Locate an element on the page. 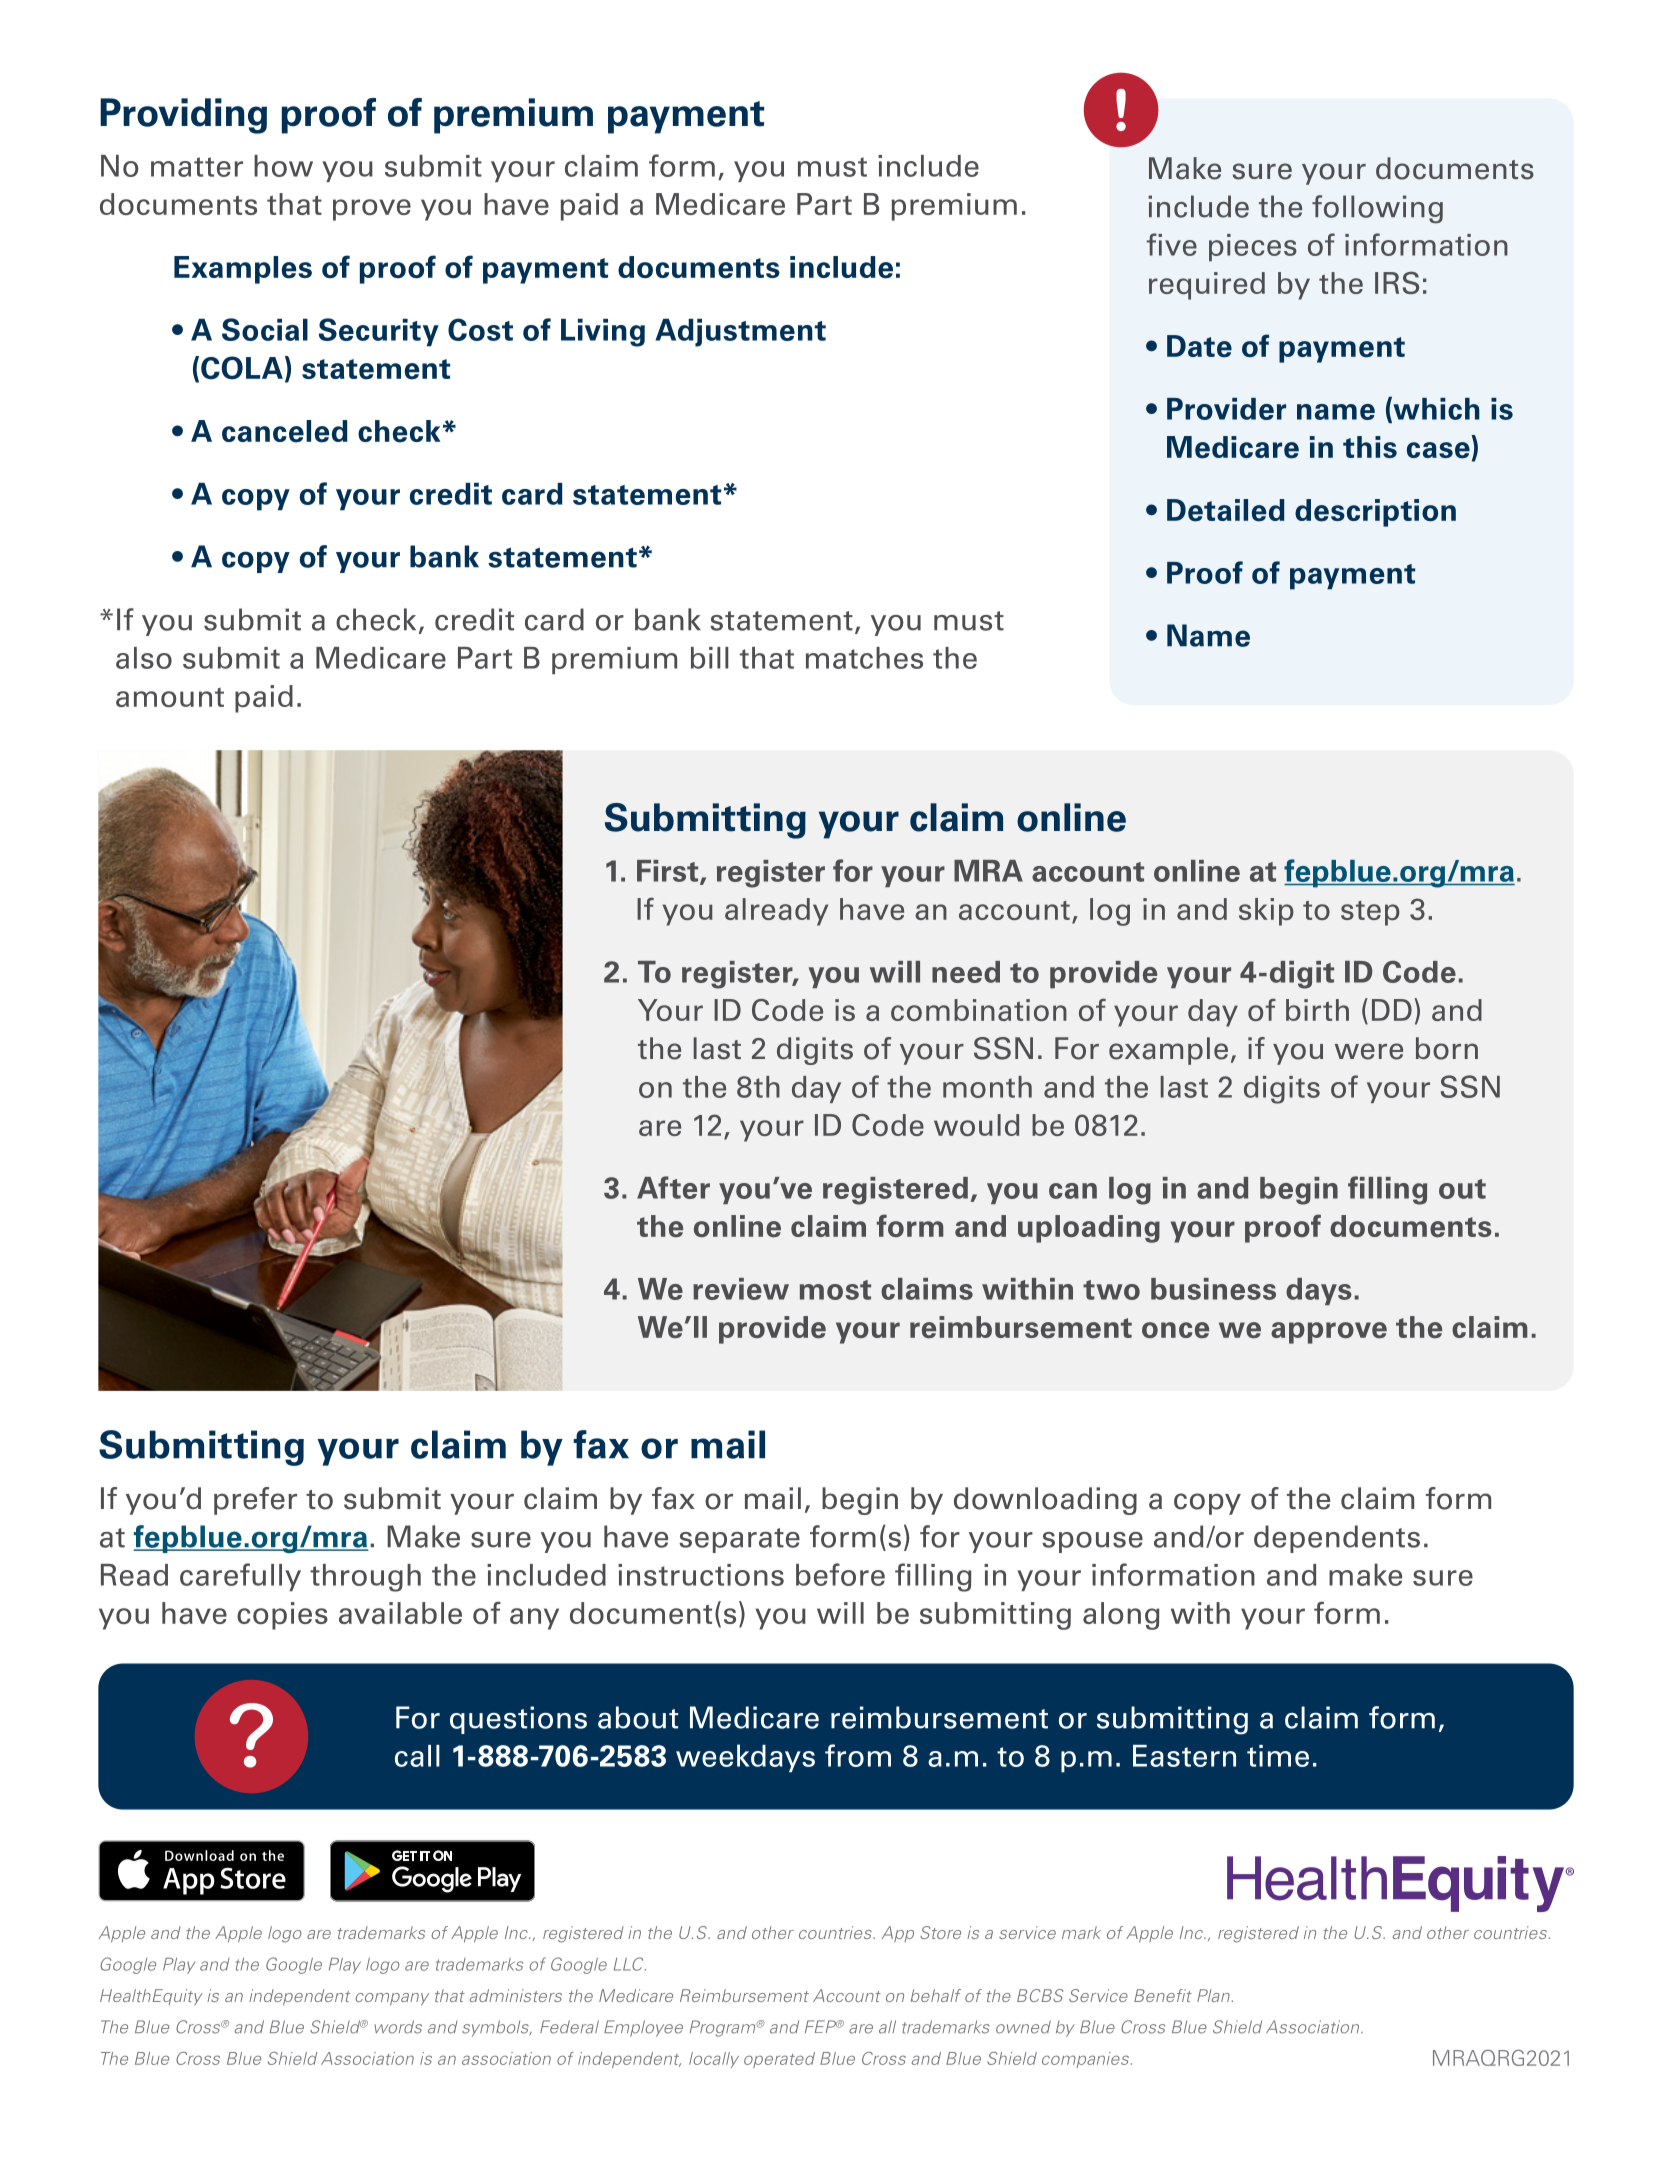 Image resolution: width=1672 pixels, height=2164 pixels. company is located at coordinates (392, 1999).
